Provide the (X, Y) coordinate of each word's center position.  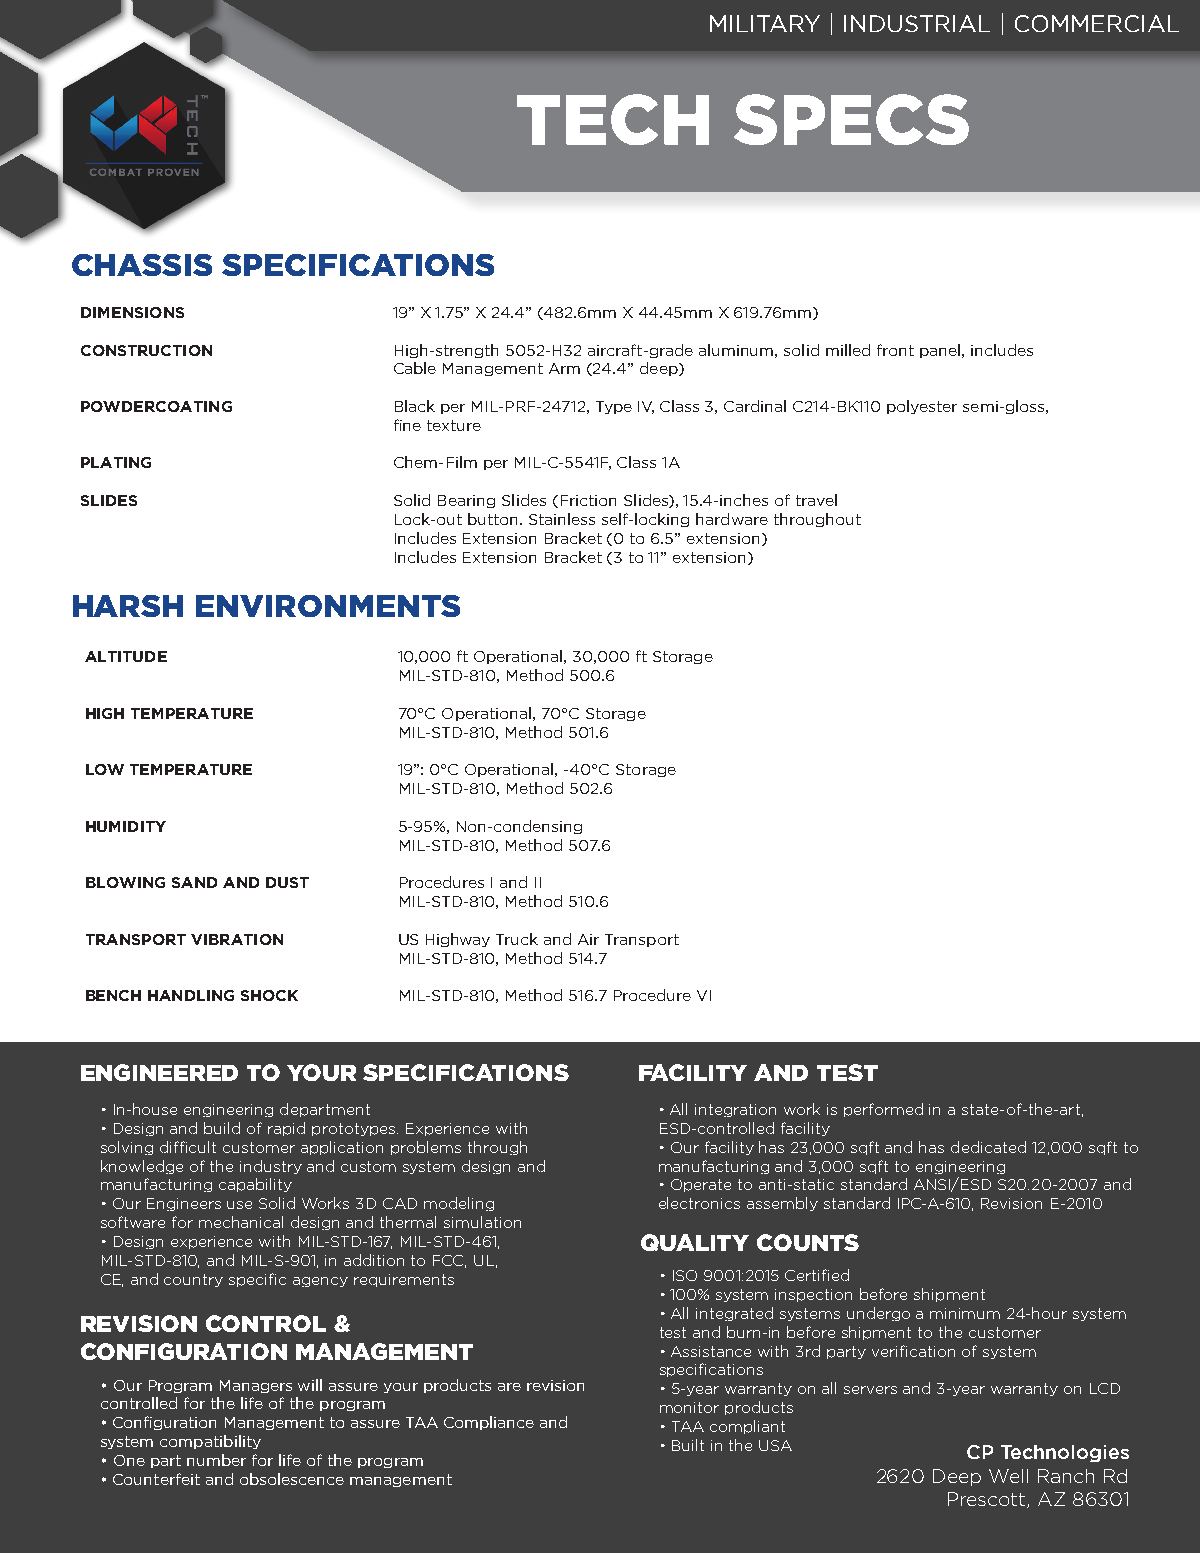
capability (255, 1185)
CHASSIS (142, 265)
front (895, 350)
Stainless (562, 519)
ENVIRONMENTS (328, 606)
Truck (517, 939)
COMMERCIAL (1097, 23)
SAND (194, 882)
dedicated (988, 1147)
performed (883, 1110)
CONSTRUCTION (146, 350)
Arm (564, 368)
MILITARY (765, 23)
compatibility (210, 1442)
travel (816, 500)
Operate (701, 1185)
